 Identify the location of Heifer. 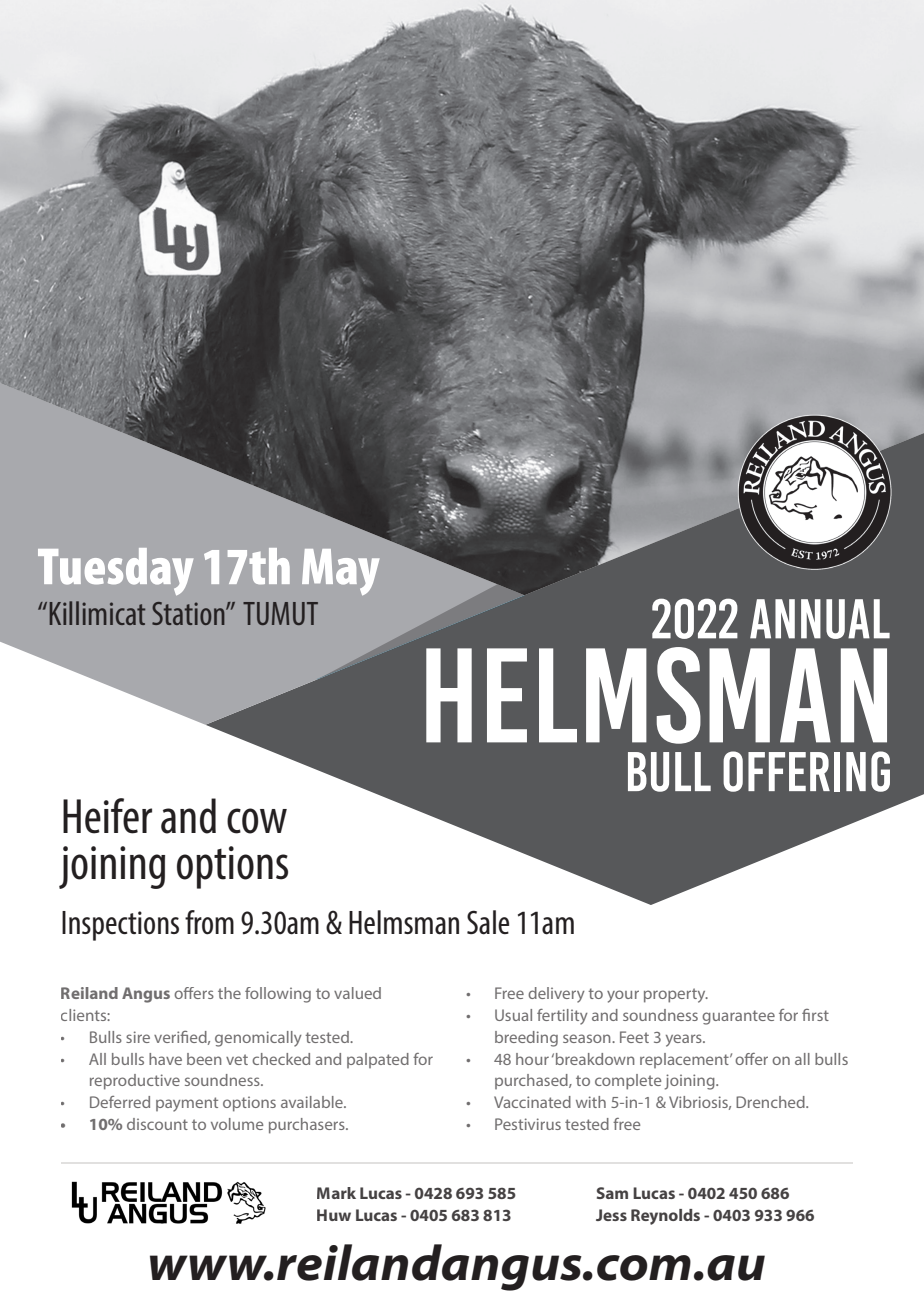
(107, 816).
